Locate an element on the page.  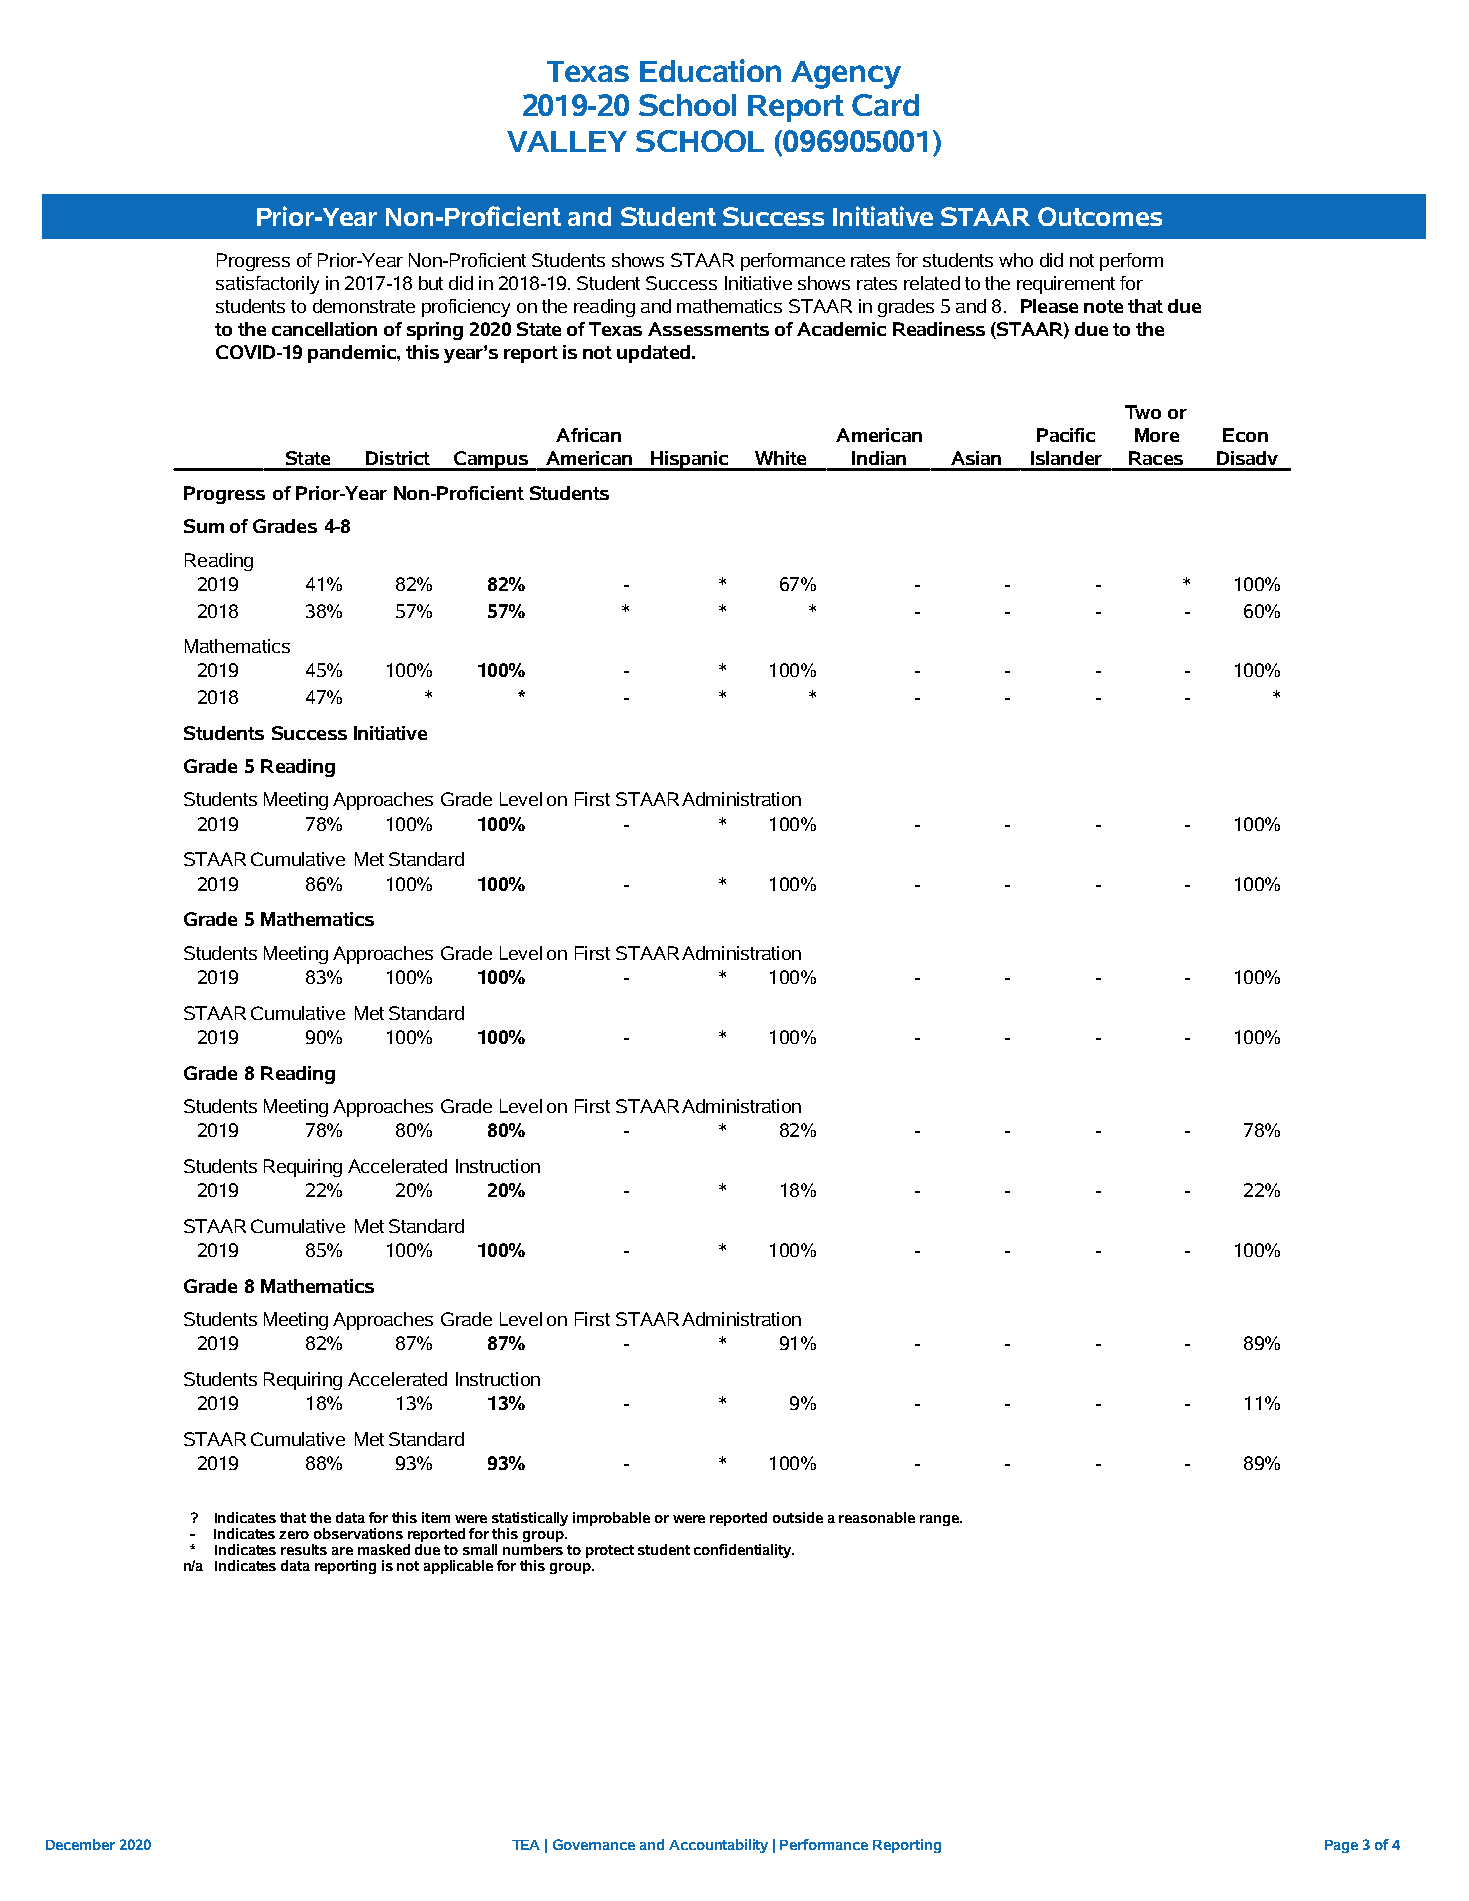
Sum is located at coordinates (204, 526).
